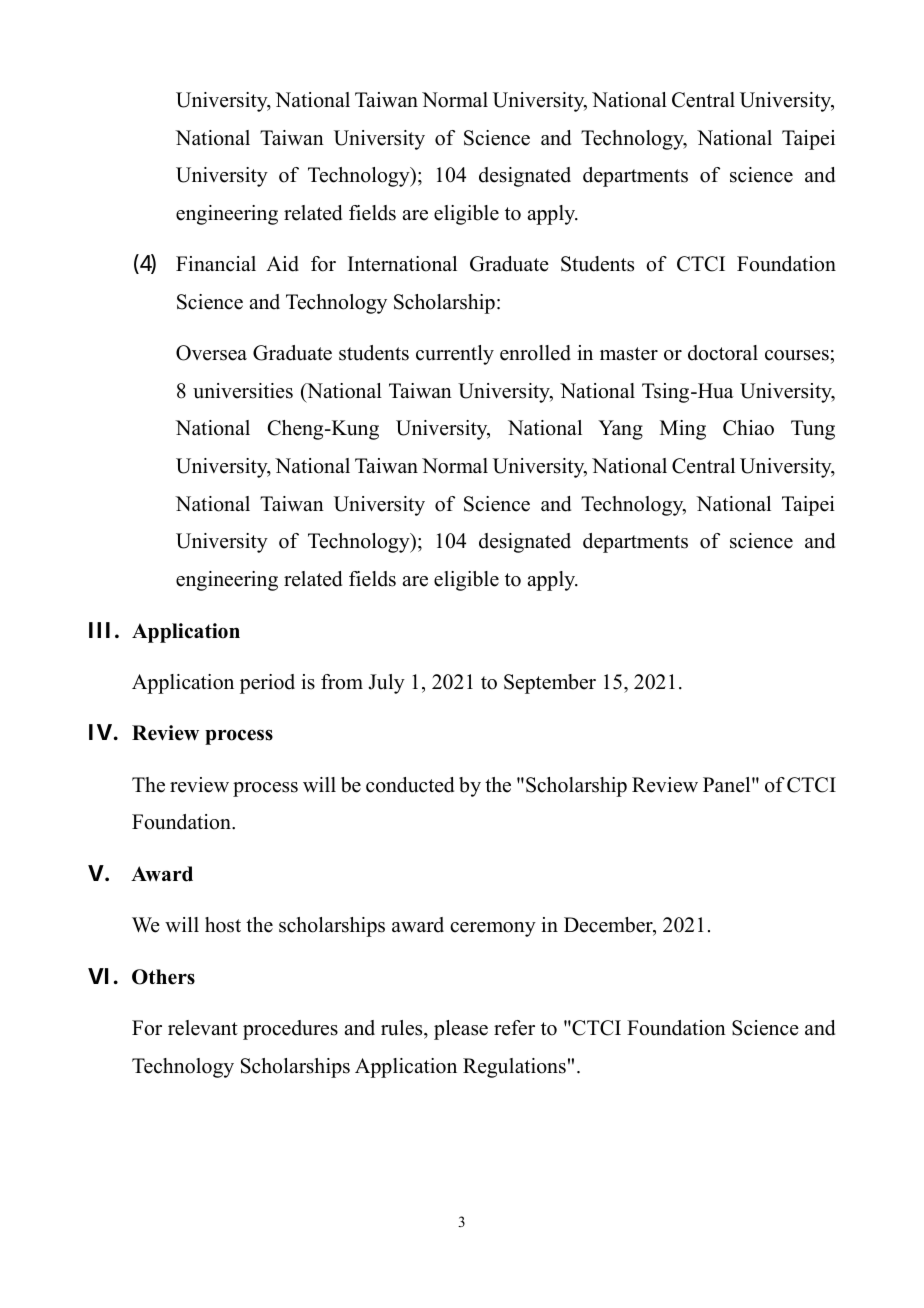 This page has height=1308, width=924. Describe the element at coordinates (514, 1028) in the page. I see `refer` at that location.
